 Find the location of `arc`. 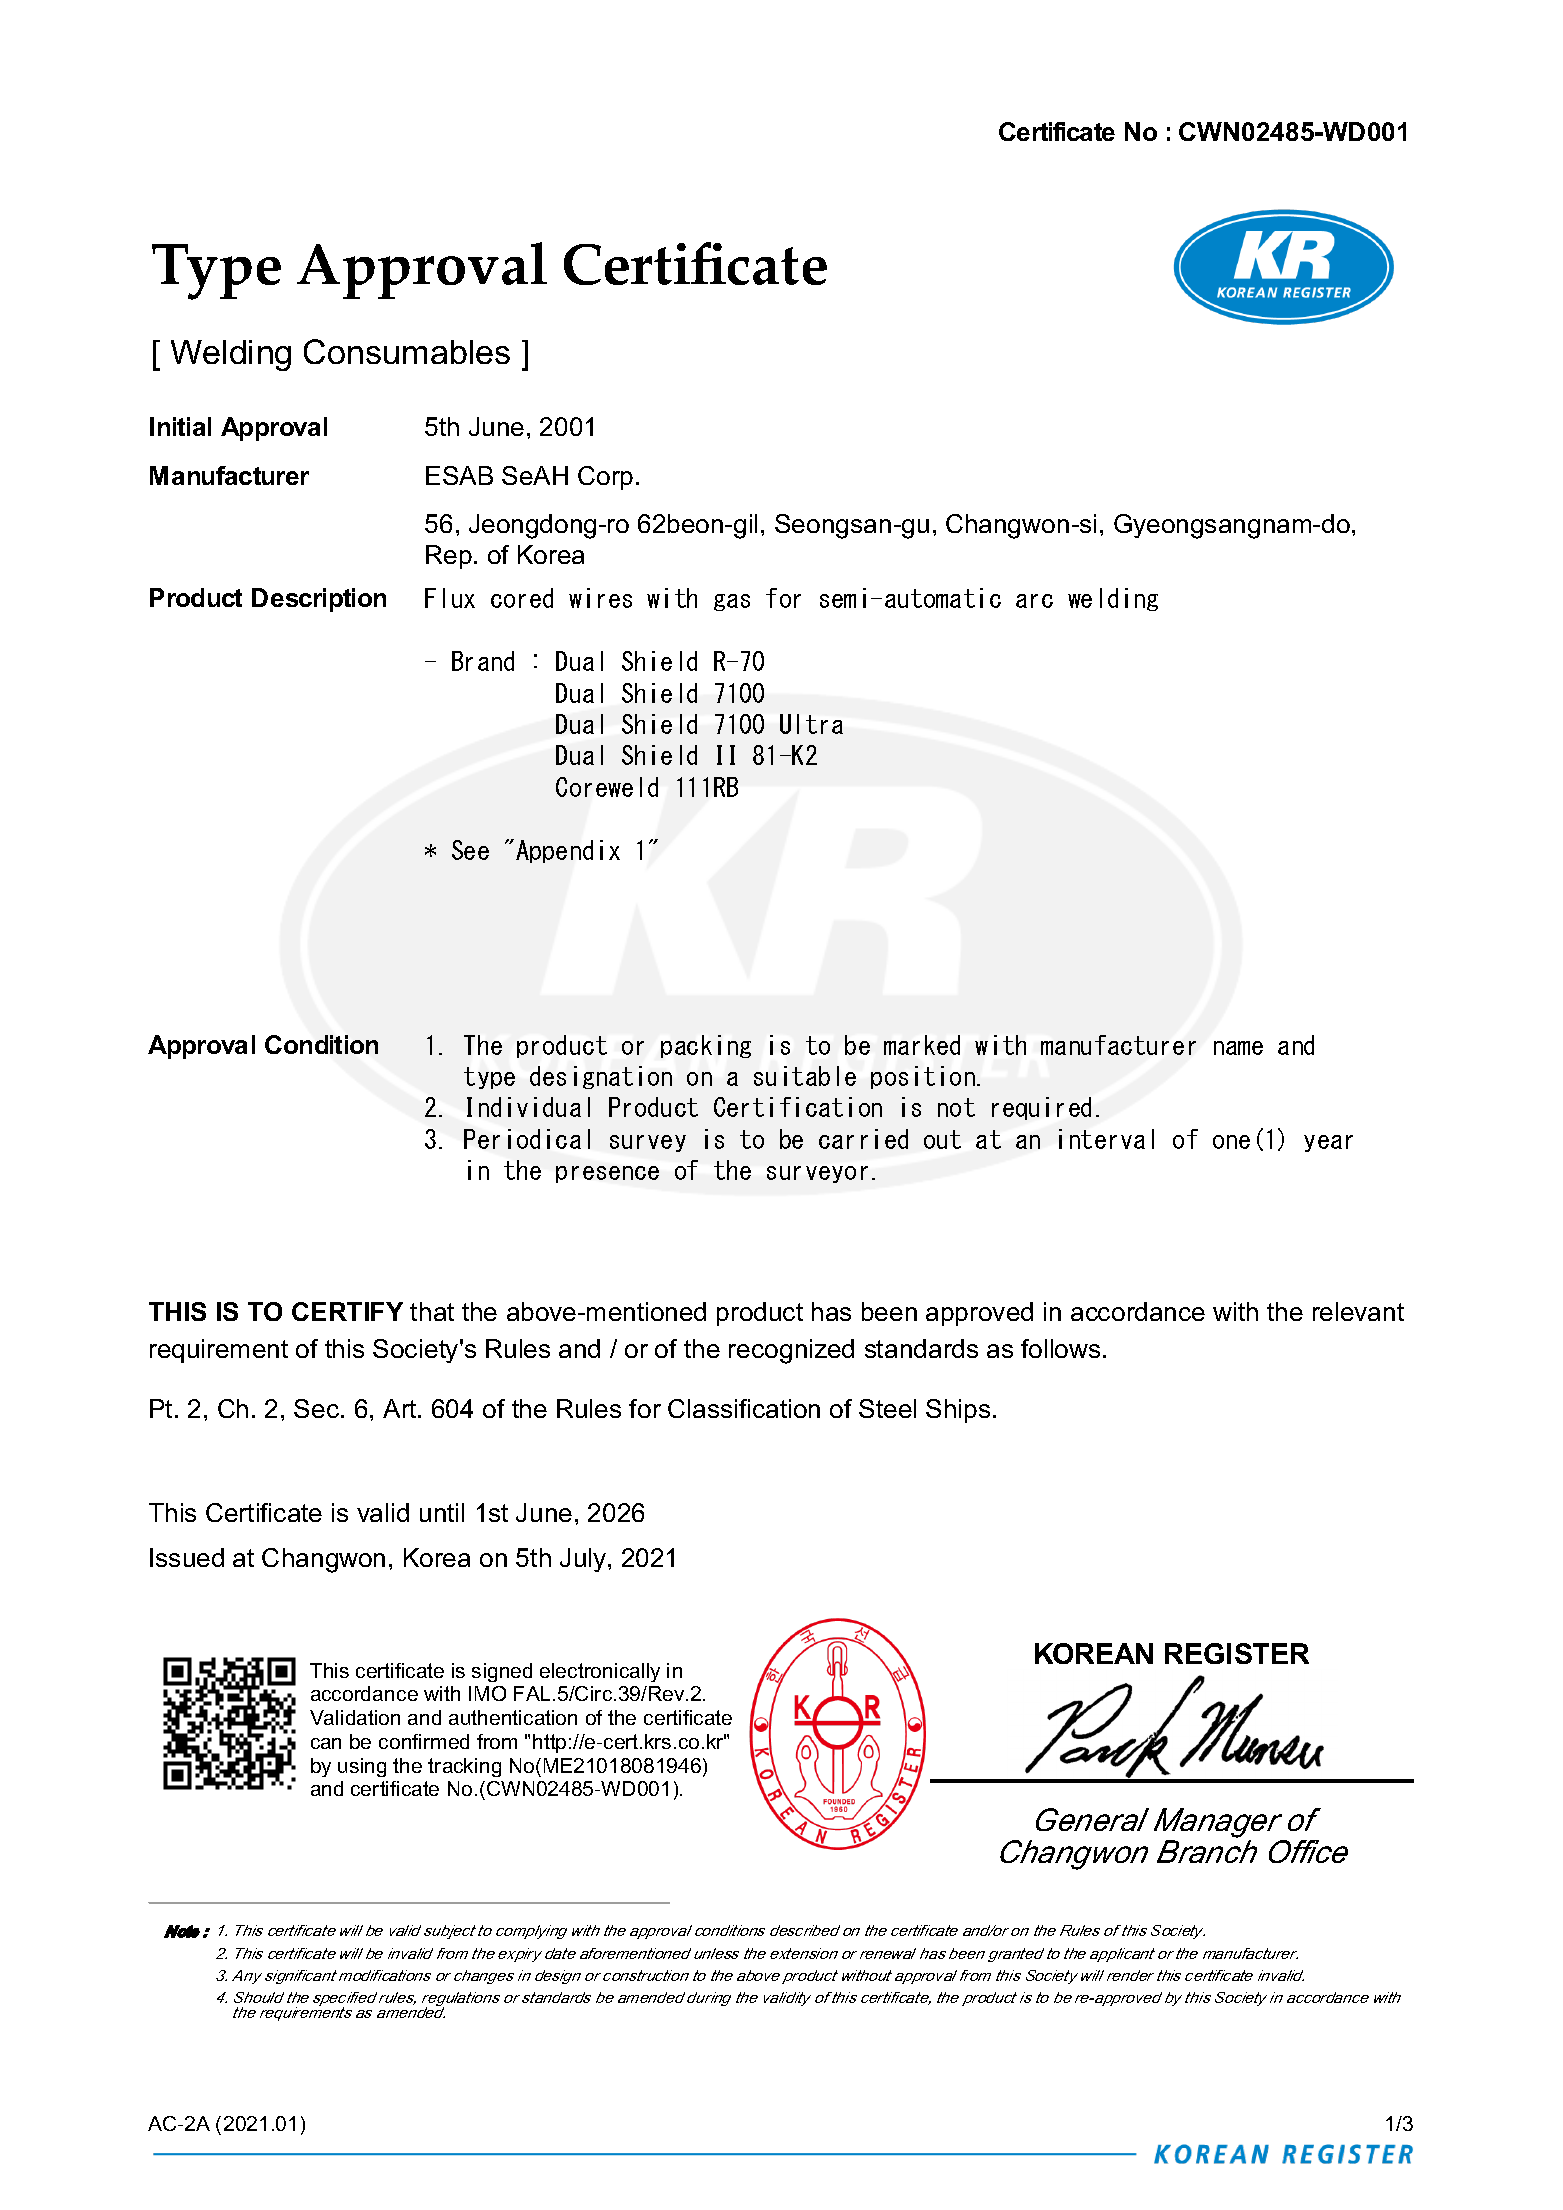

arc is located at coordinates (1034, 601).
